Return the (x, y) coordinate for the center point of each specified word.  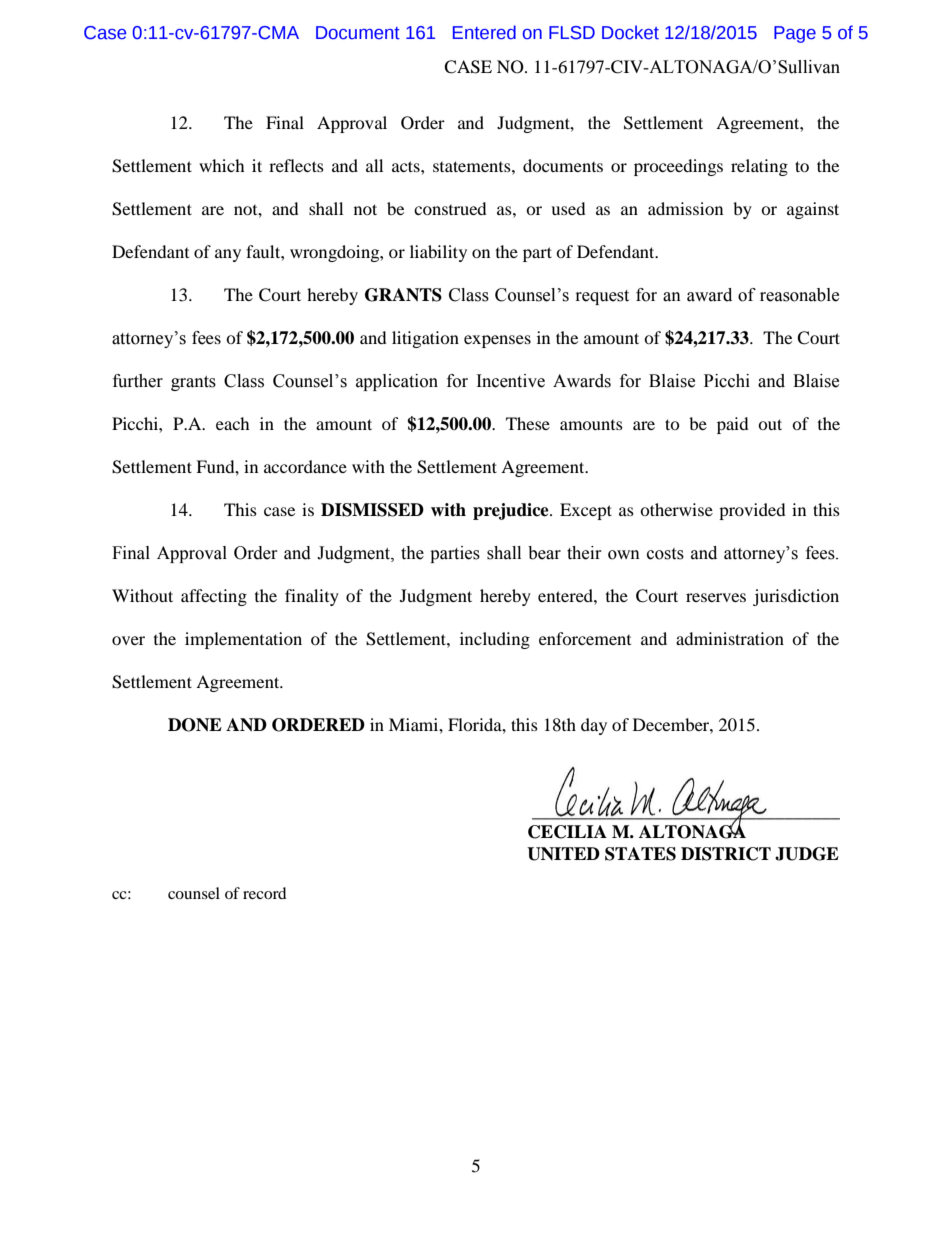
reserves (716, 597)
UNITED (563, 854)
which (222, 165)
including (495, 640)
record (265, 893)
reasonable (799, 295)
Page (795, 34)
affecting (214, 597)
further (138, 381)
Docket (630, 32)
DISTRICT (726, 854)
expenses (497, 341)
